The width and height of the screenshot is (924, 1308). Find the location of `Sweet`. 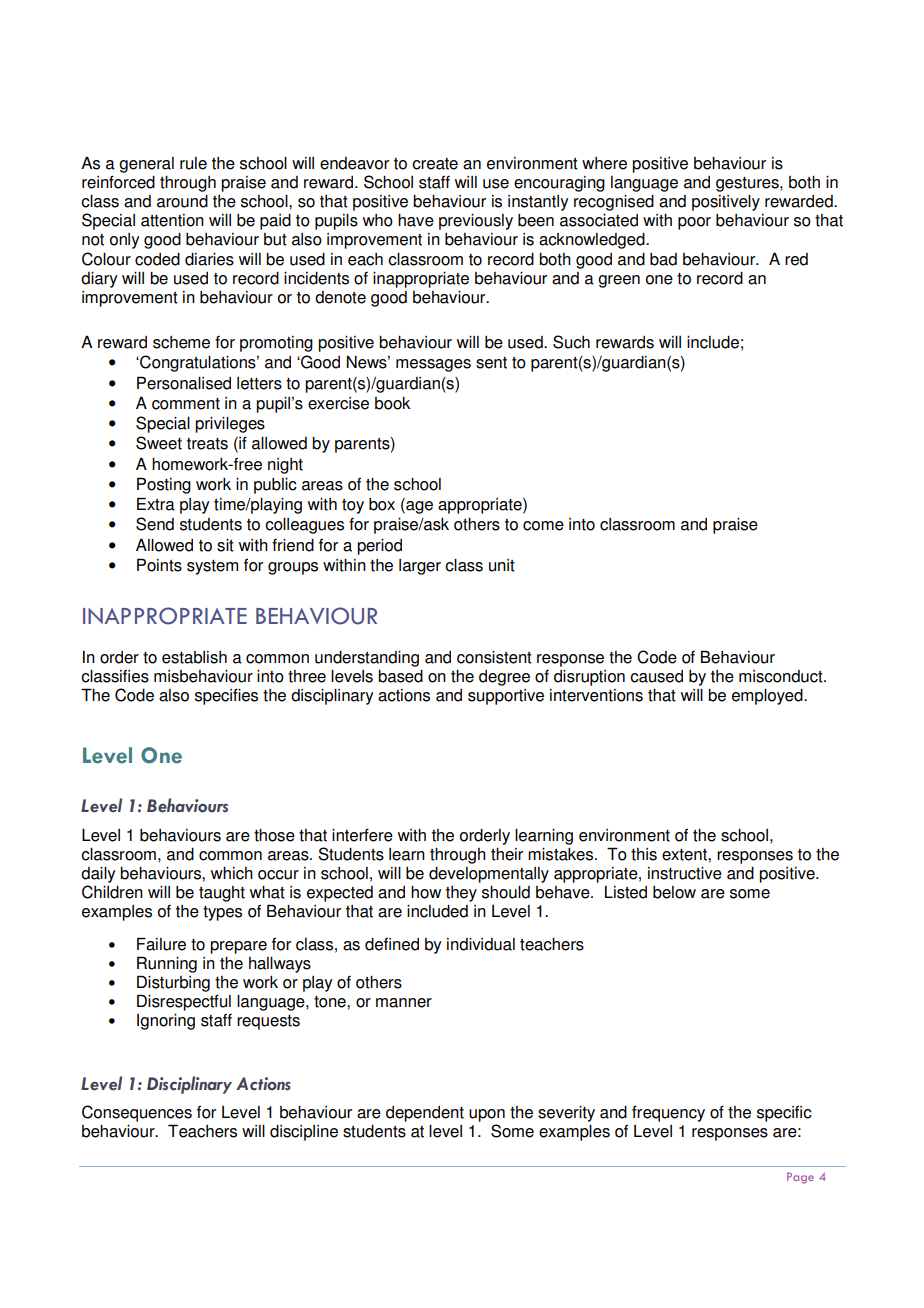

Sweet is located at coordinates (159, 443).
